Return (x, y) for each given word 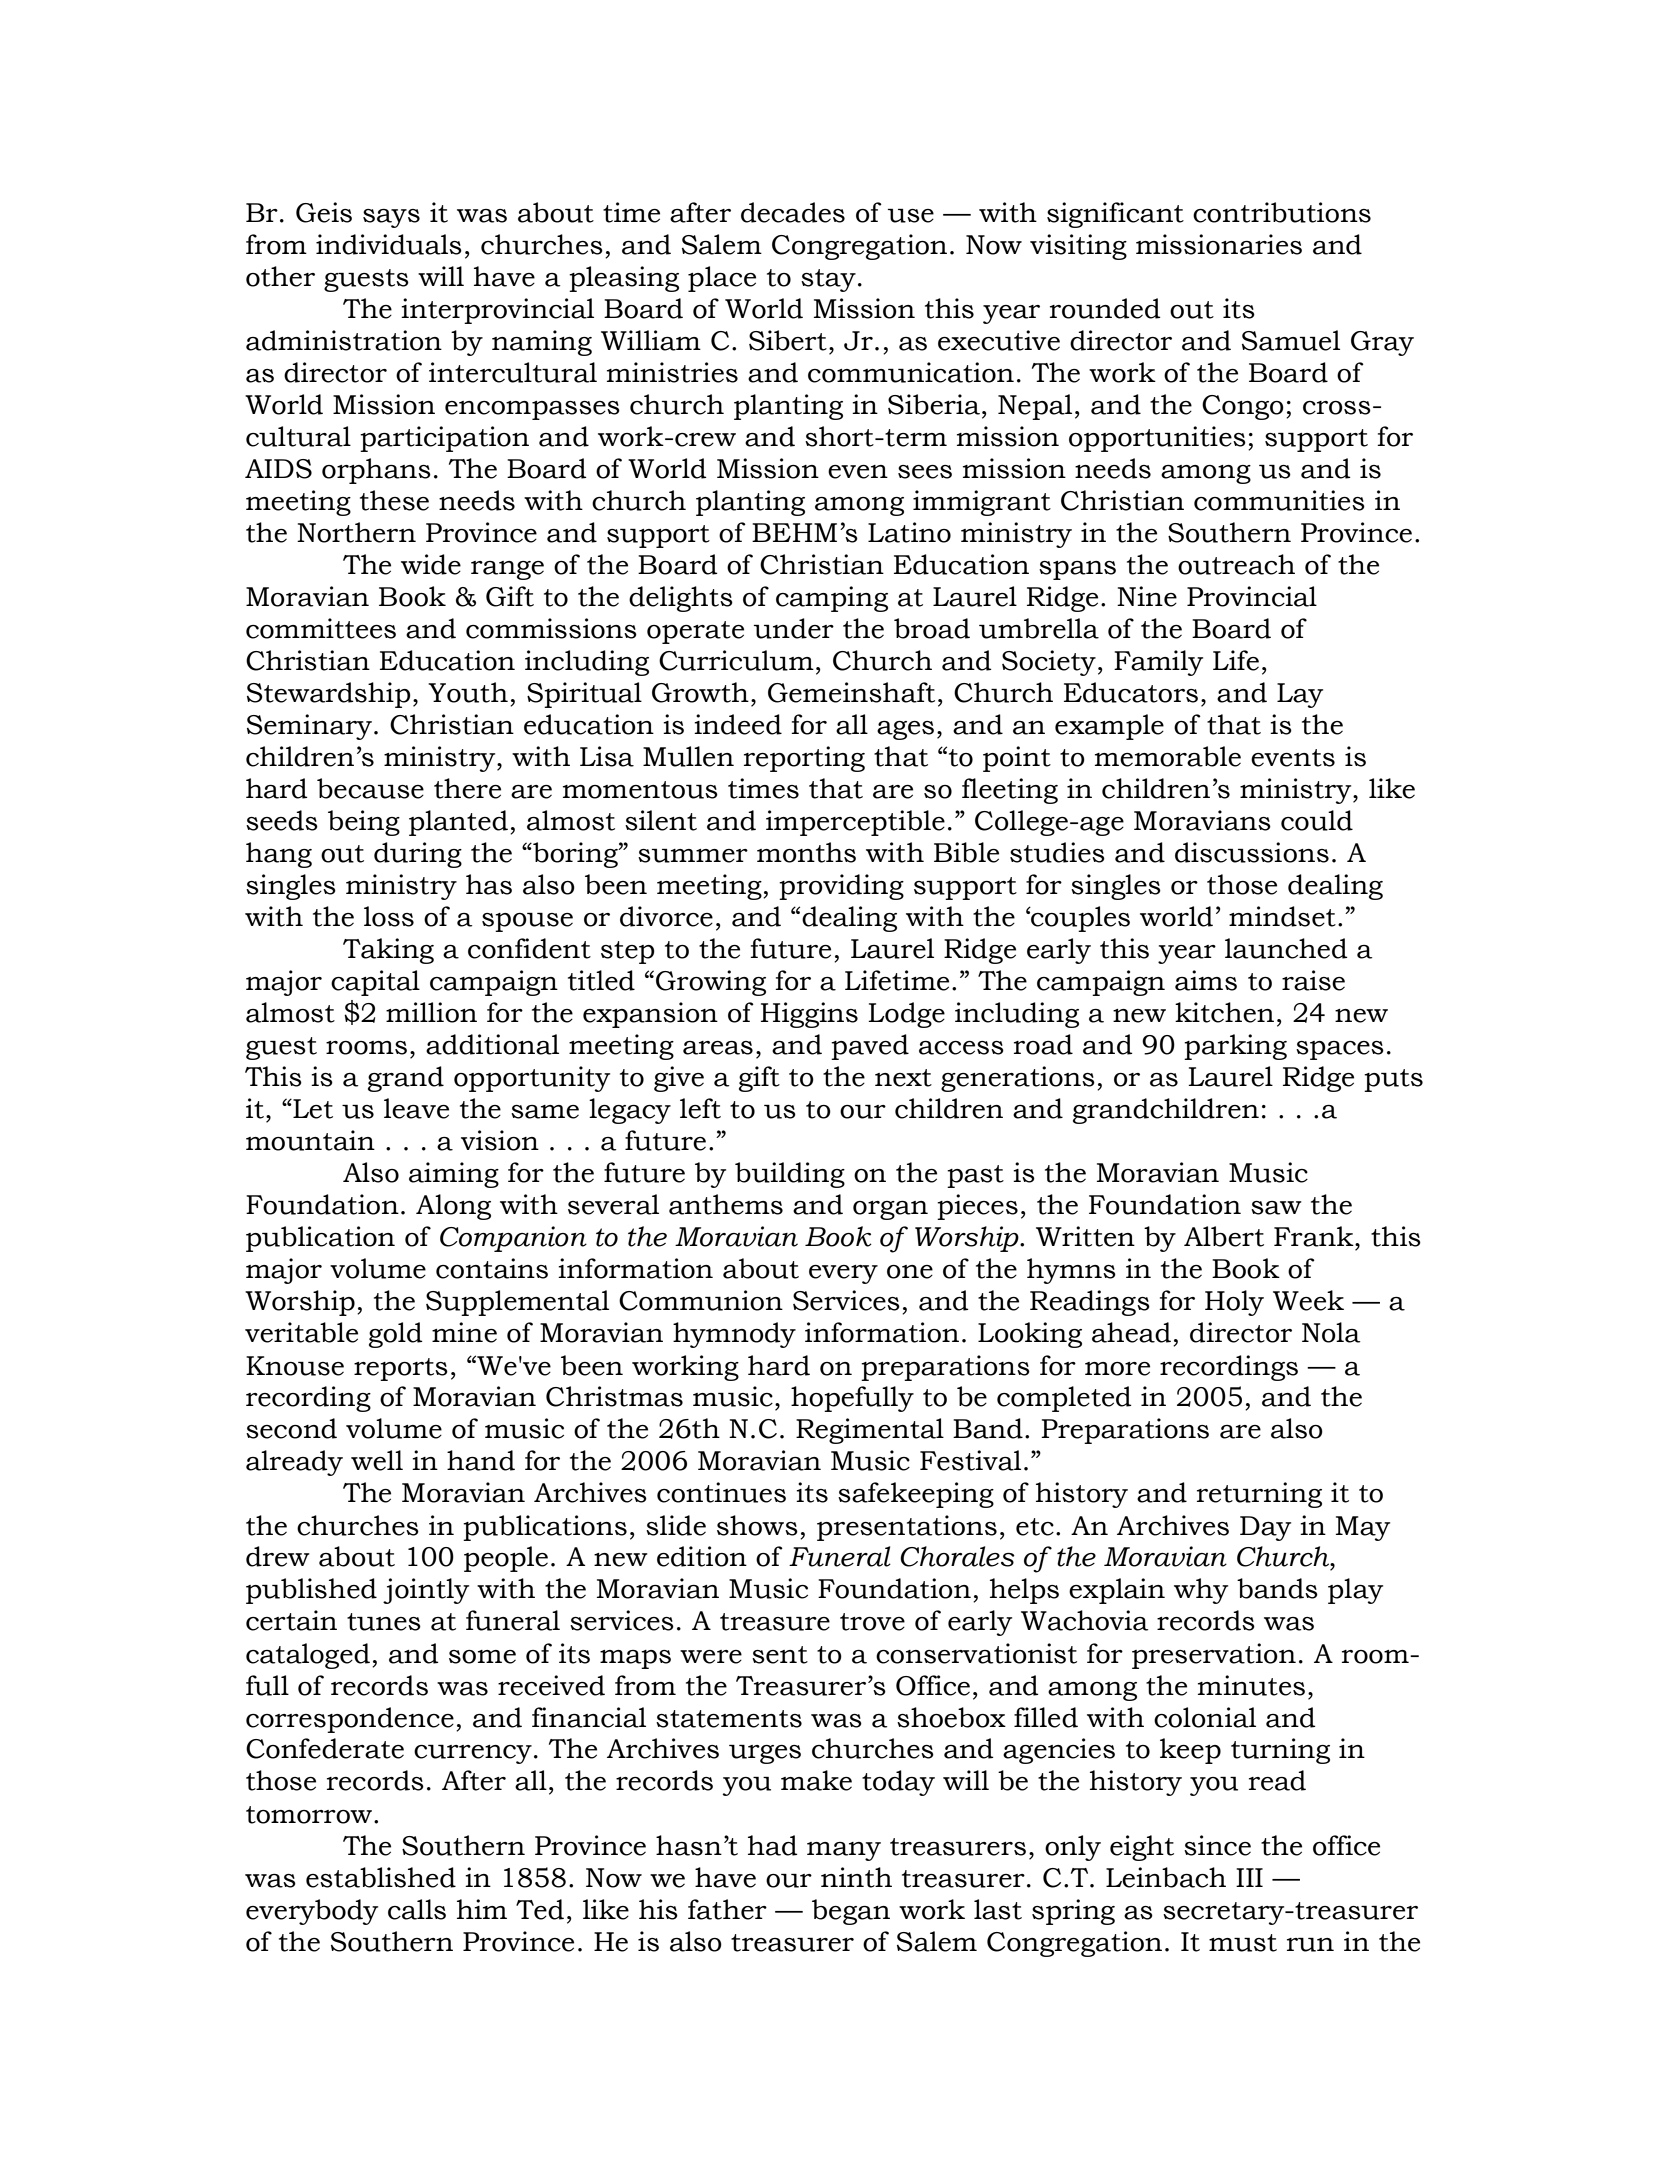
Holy (1234, 1303)
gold (396, 1335)
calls (417, 1909)
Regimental (870, 1431)
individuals (389, 244)
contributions (1282, 212)
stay (828, 280)
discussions (1252, 852)
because (370, 788)
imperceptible (855, 823)
